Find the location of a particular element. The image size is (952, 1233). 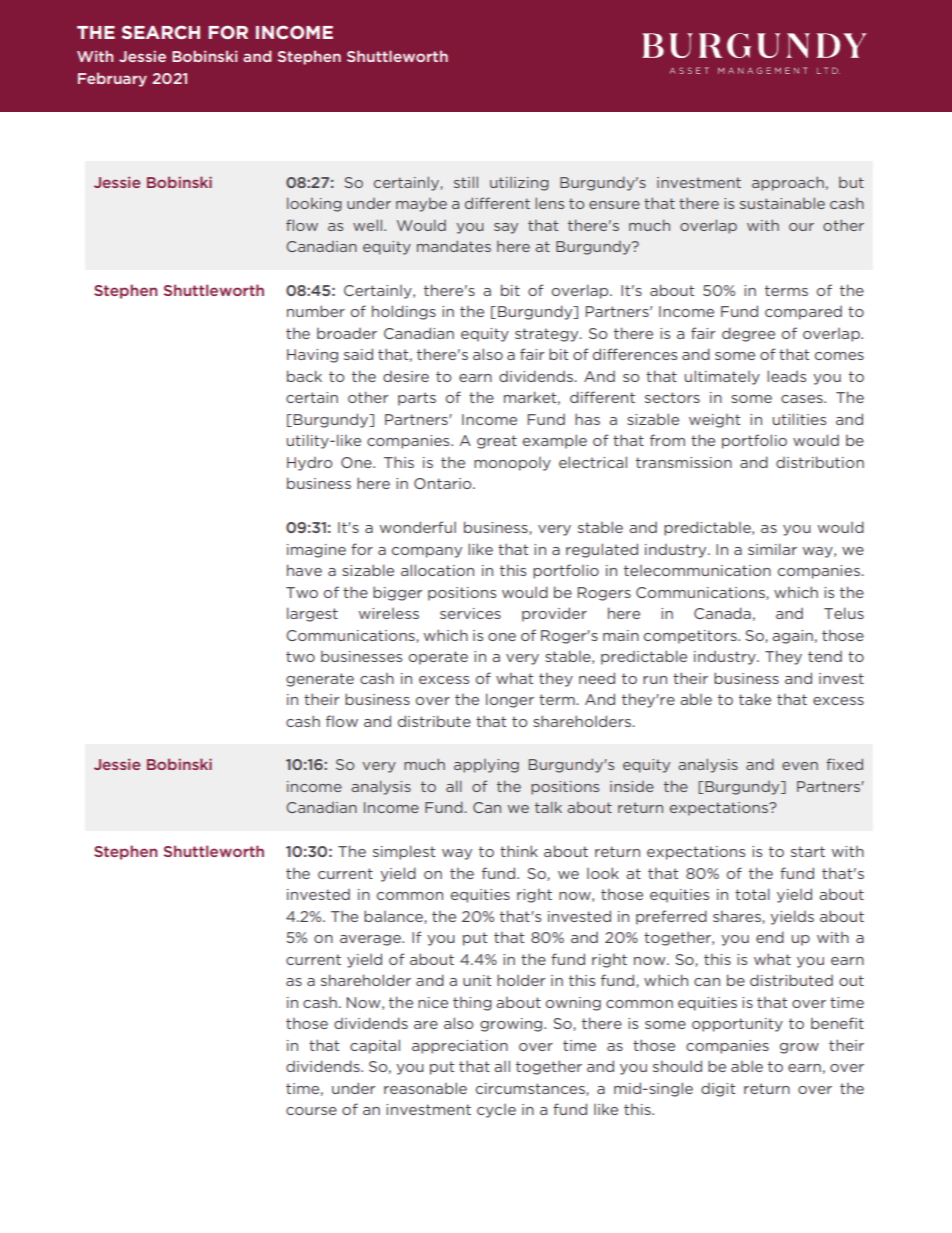

course is located at coordinates (311, 1111).
